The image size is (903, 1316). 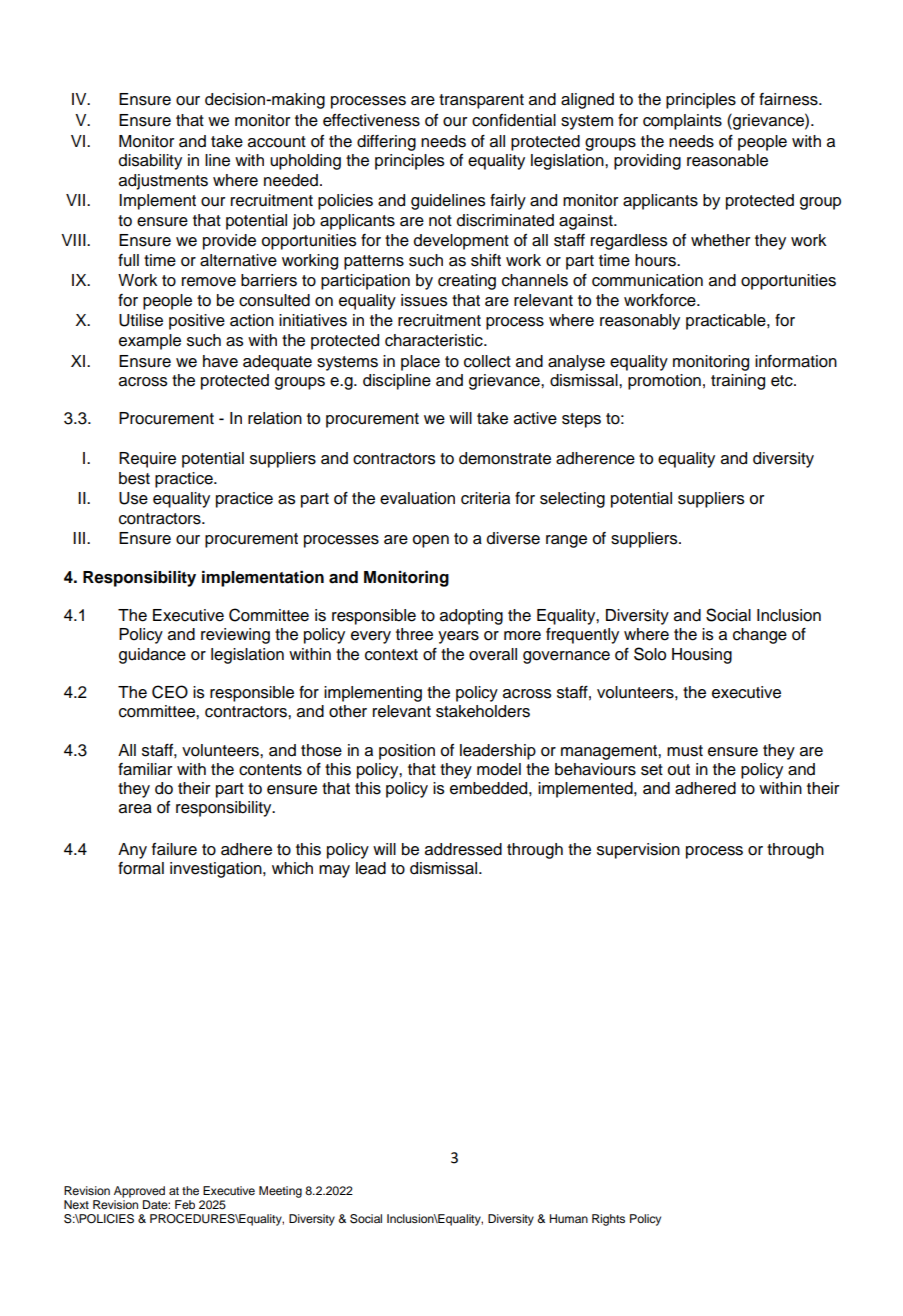 I want to click on evaluation, so click(x=417, y=498).
